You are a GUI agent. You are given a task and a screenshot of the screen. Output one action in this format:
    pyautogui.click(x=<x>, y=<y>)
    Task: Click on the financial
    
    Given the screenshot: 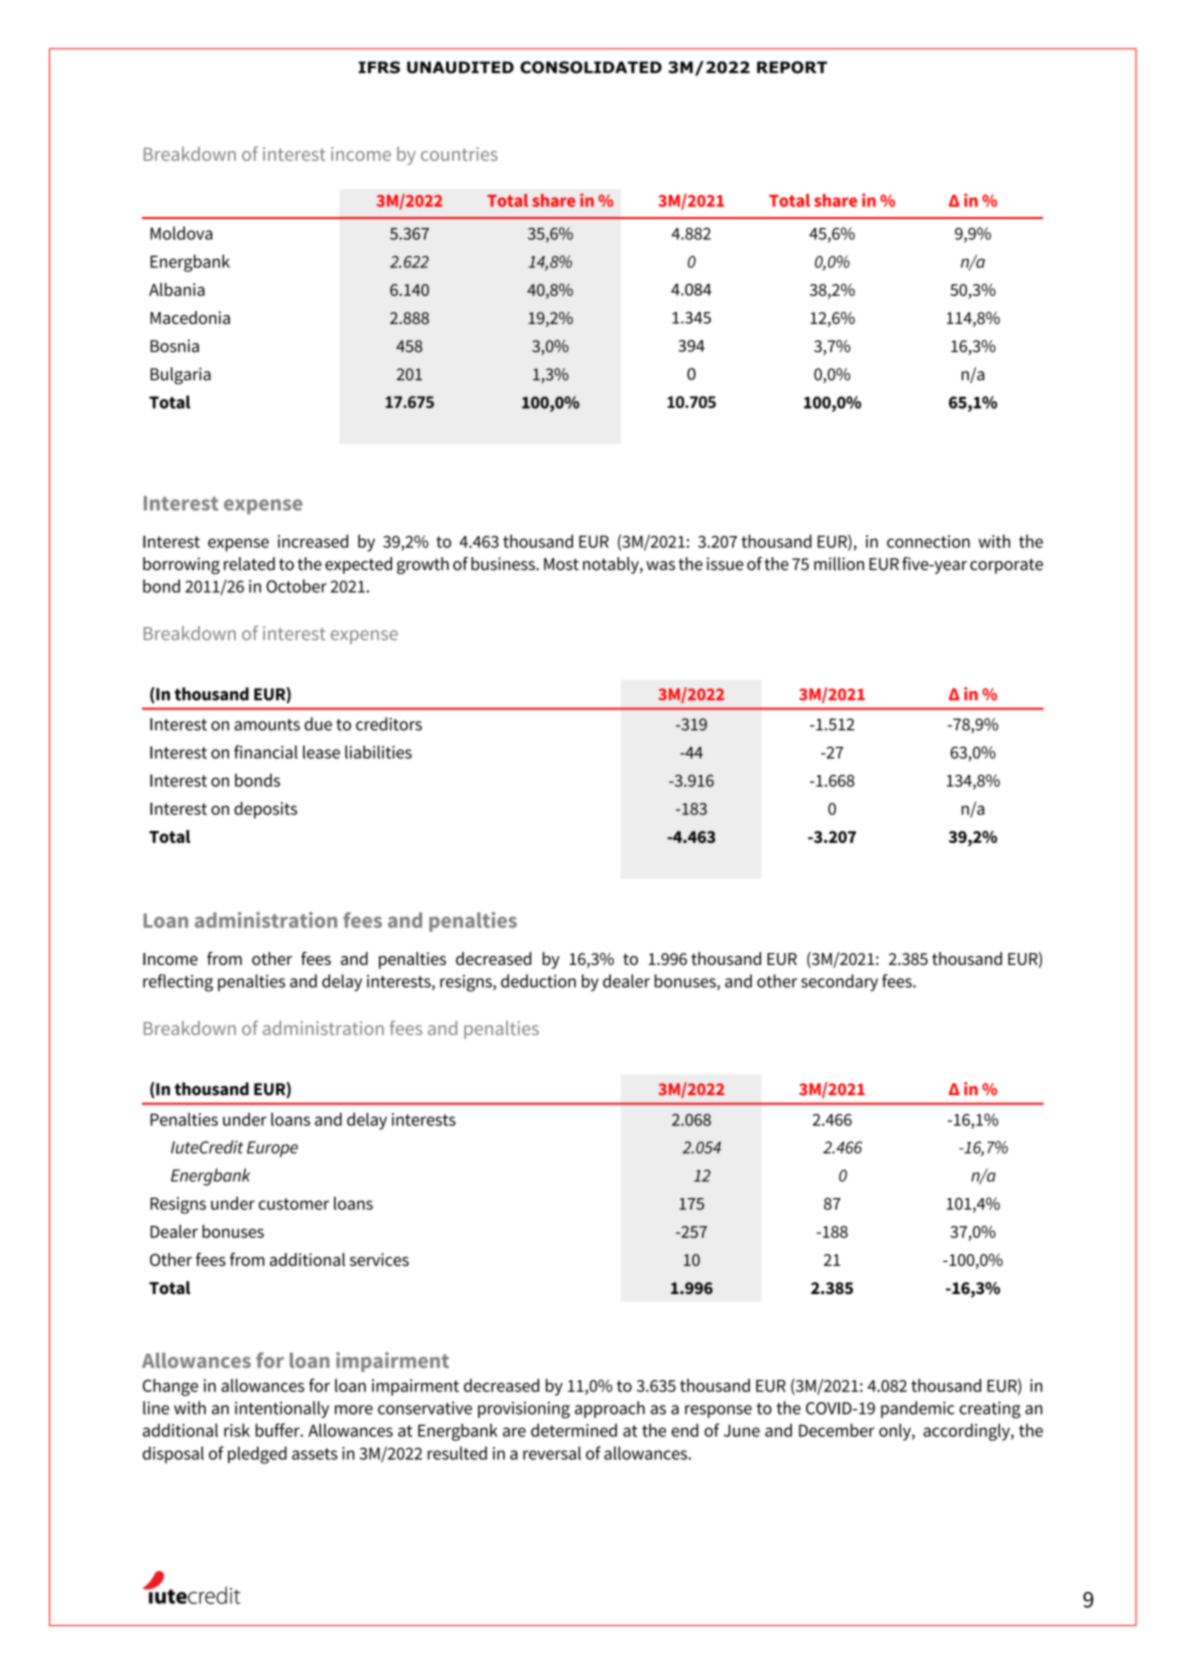 What is the action you would take?
    pyautogui.click(x=266, y=752)
